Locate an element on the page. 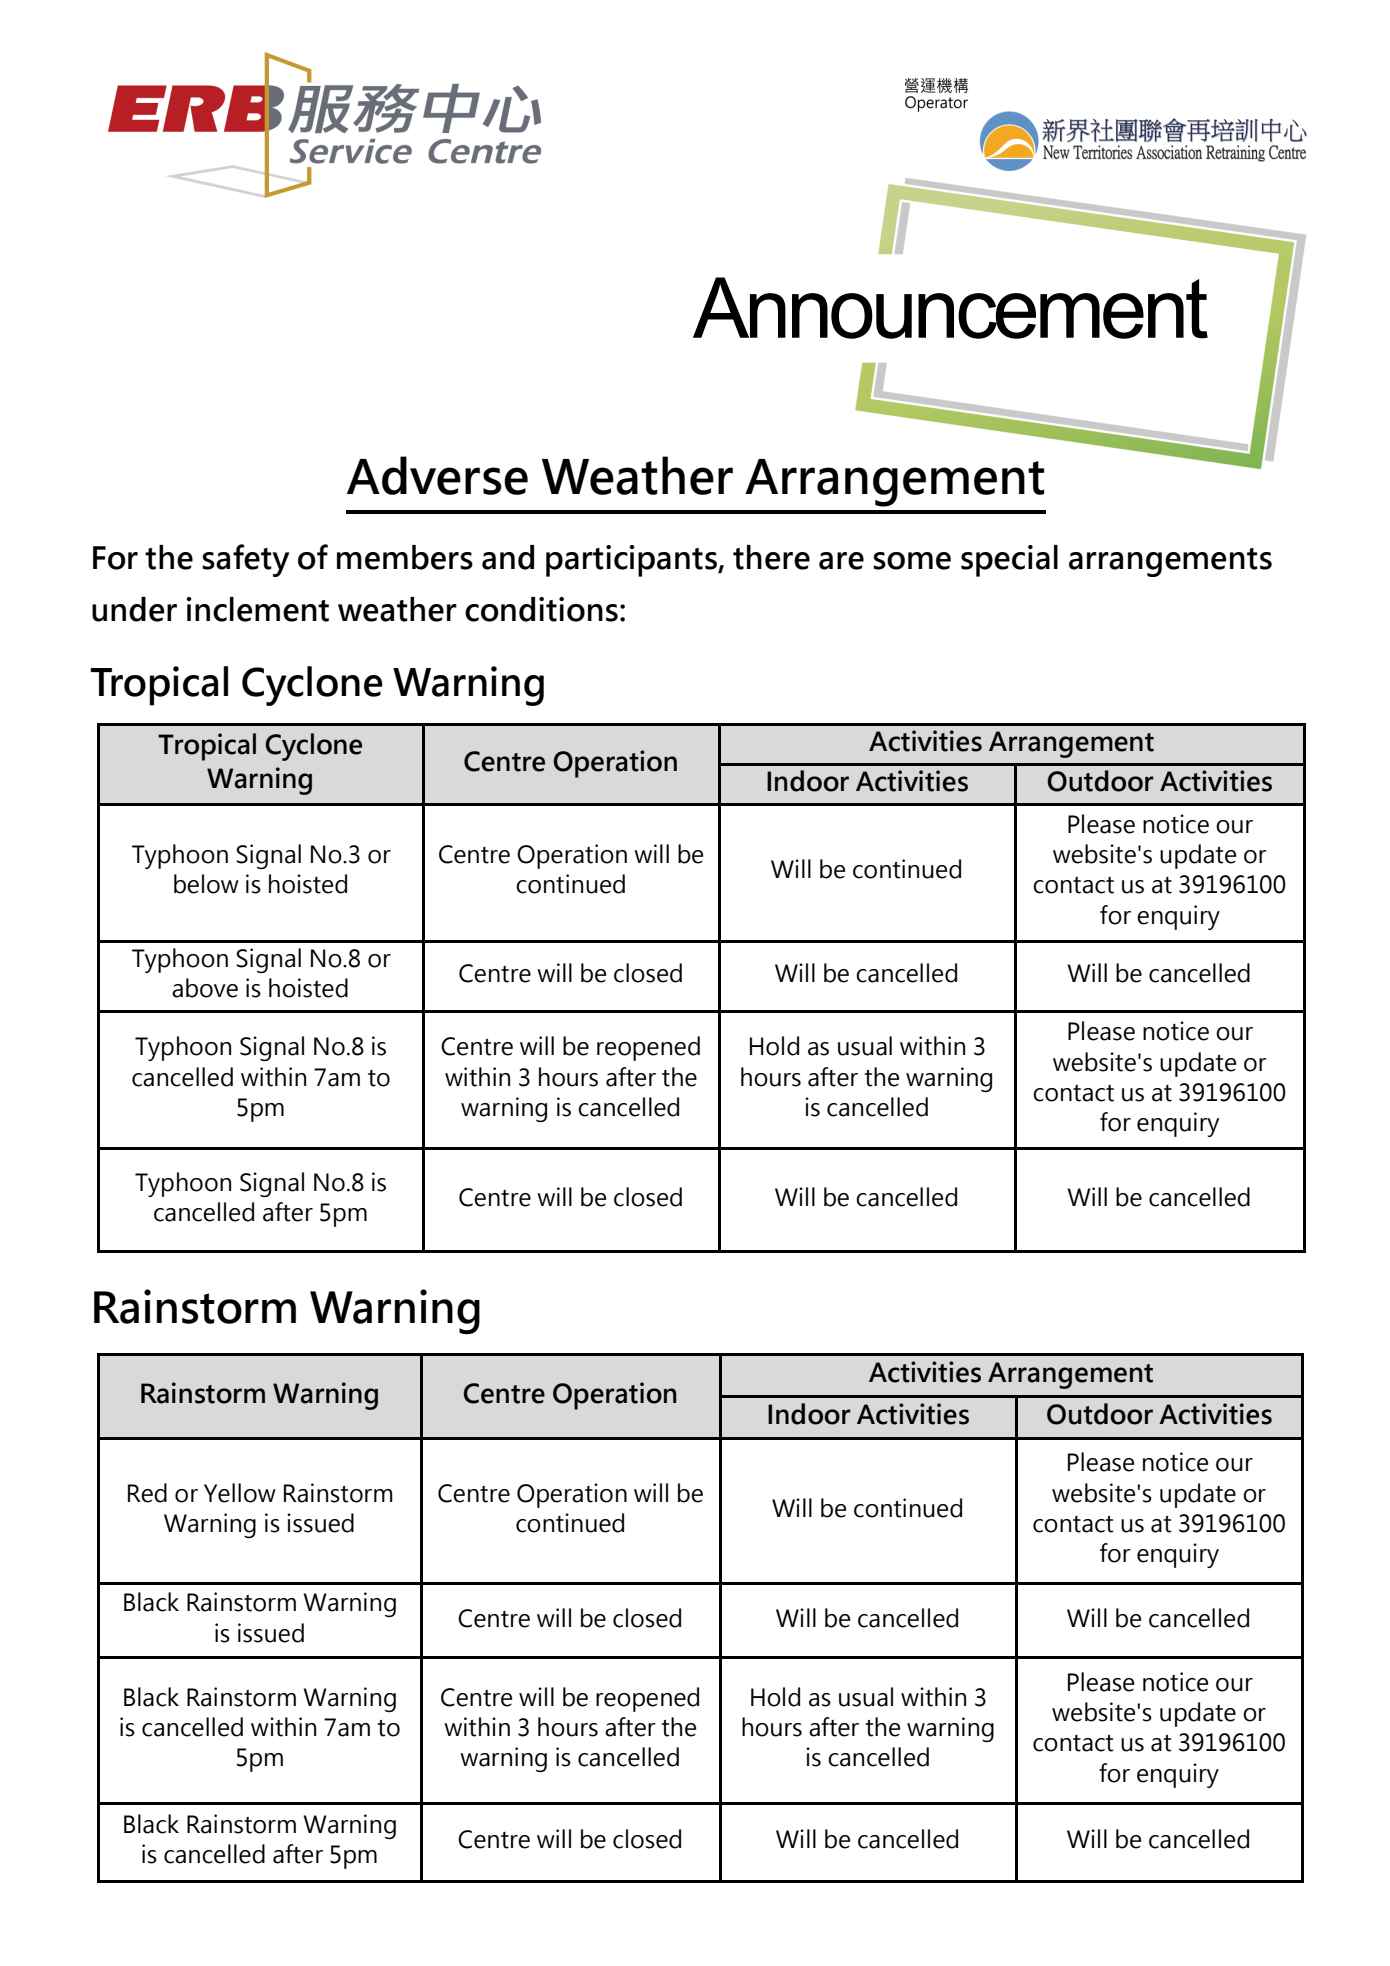 The width and height of the page is (1390, 1966). and is located at coordinates (508, 557).
